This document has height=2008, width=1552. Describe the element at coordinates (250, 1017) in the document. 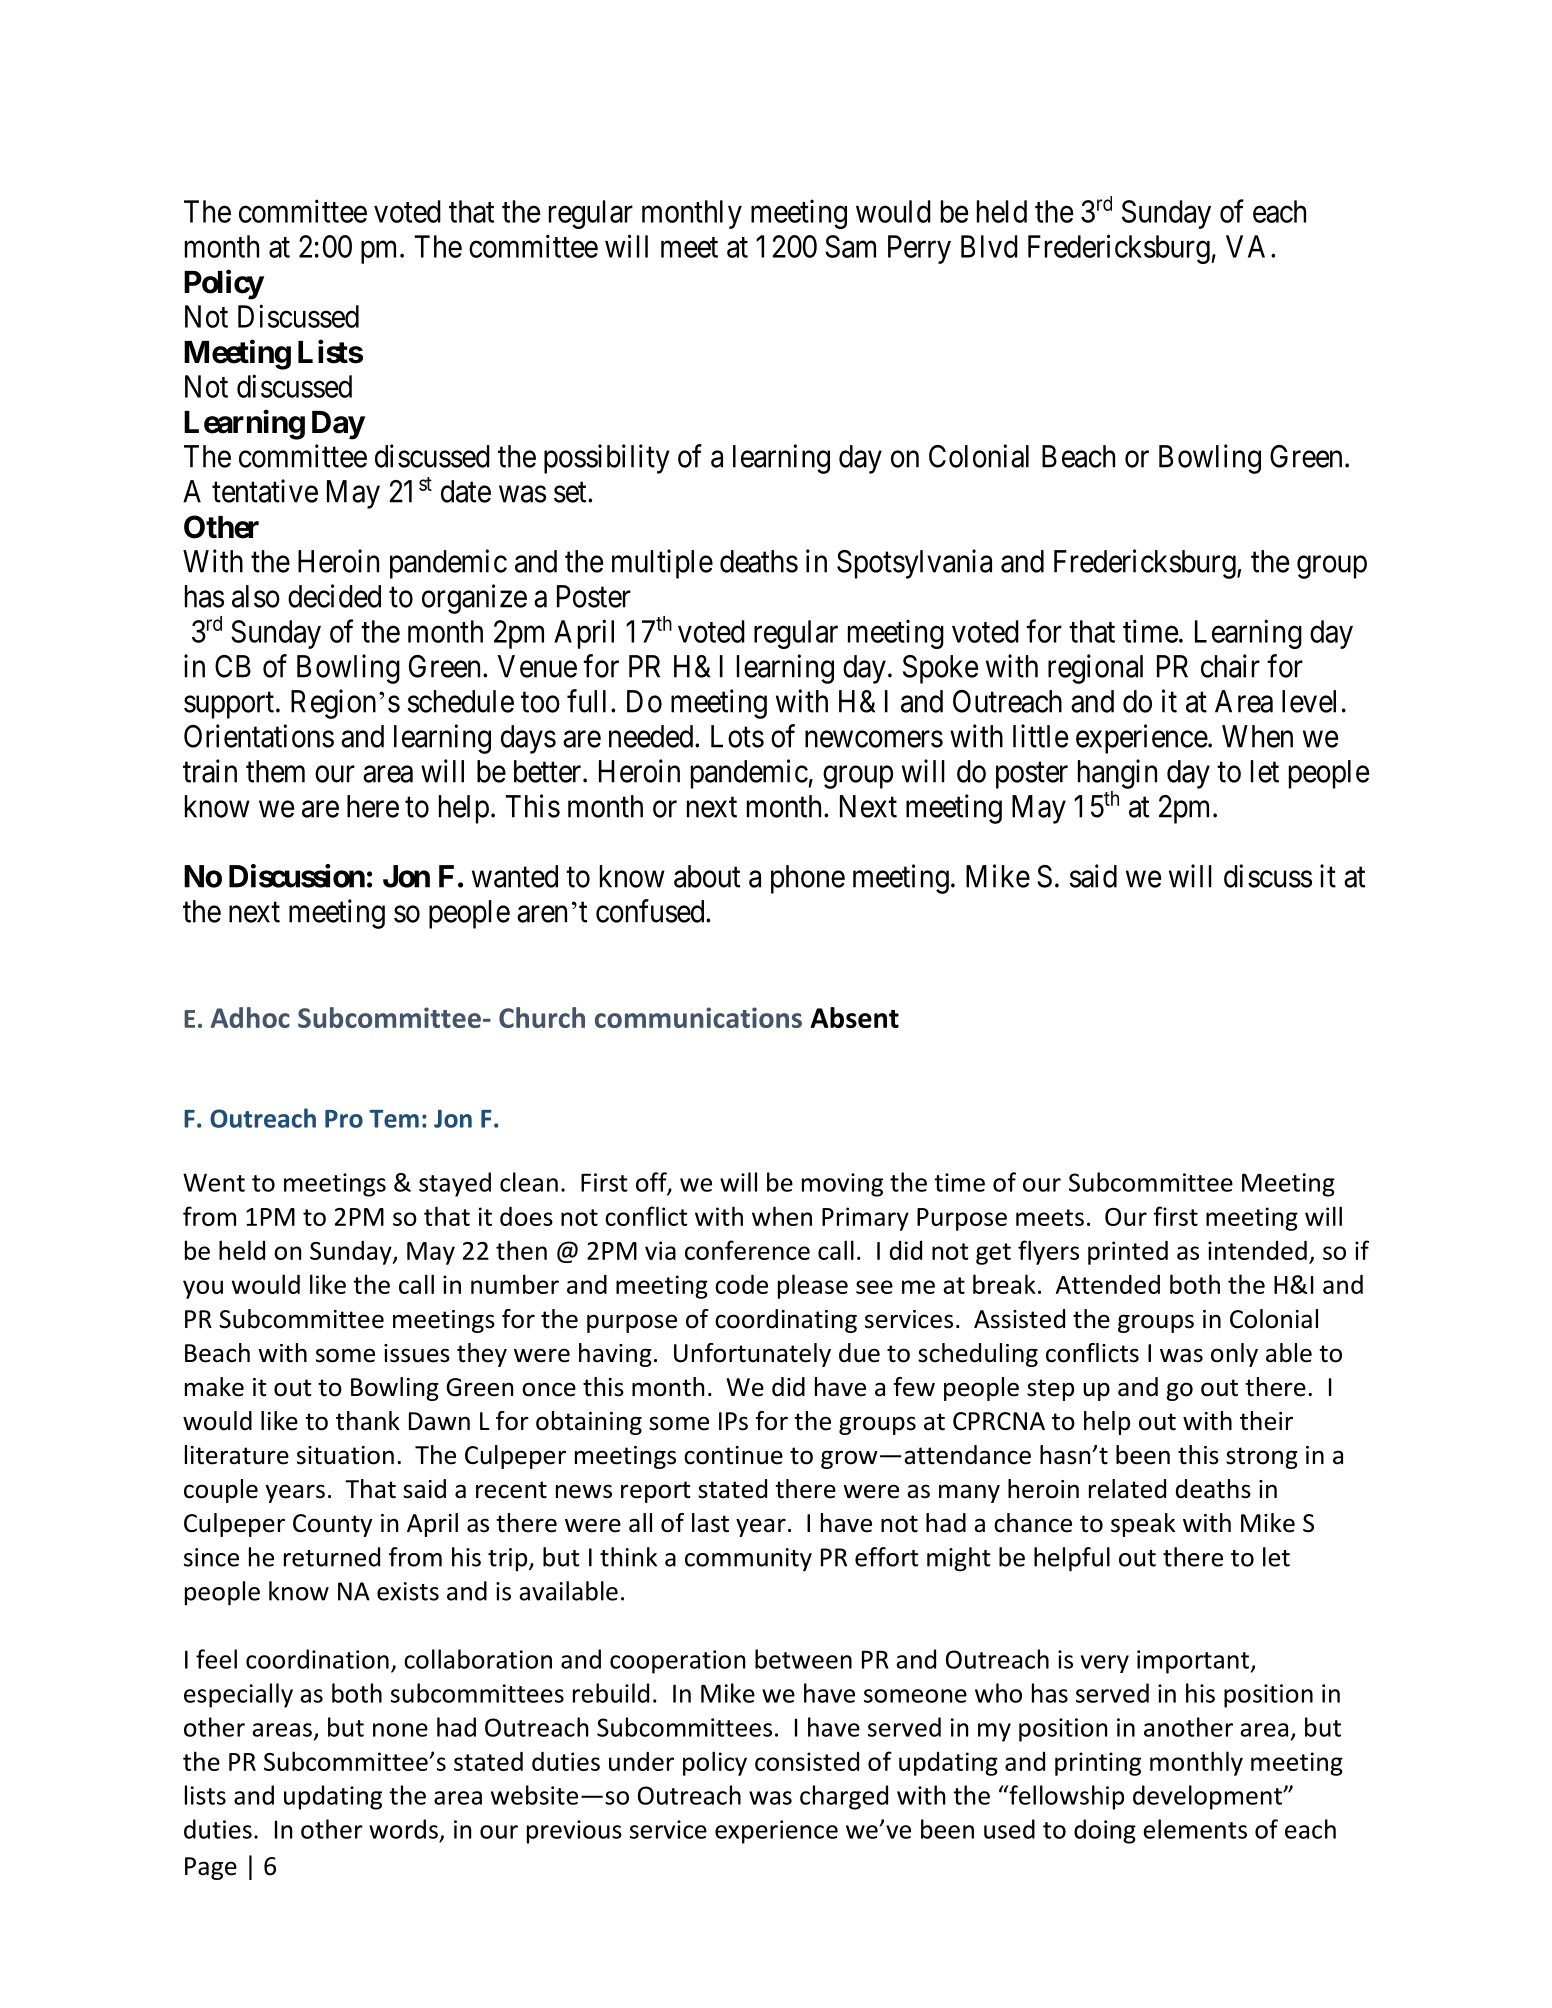

I see `Adhoc` at that location.
